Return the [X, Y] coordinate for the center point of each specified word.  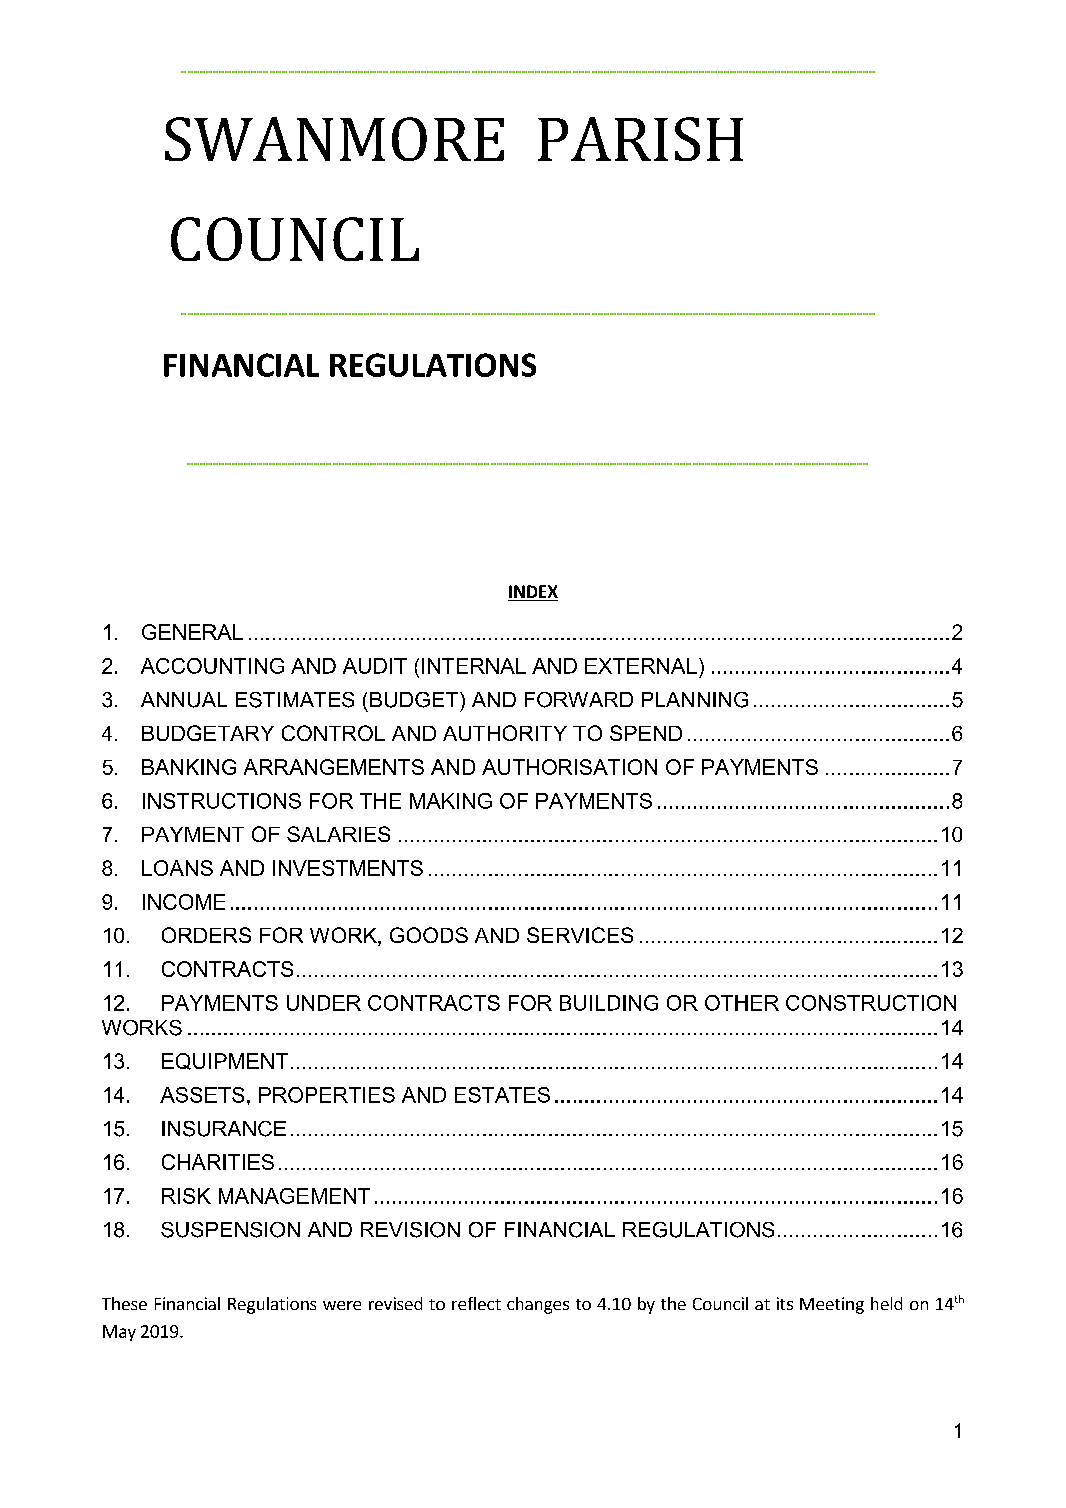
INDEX [533, 591]
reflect [476, 1303]
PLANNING [695, 700]
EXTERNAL [641, 666]
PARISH [640, 139]
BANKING [189, 767]
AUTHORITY [505, 733]
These [124, 1303]
